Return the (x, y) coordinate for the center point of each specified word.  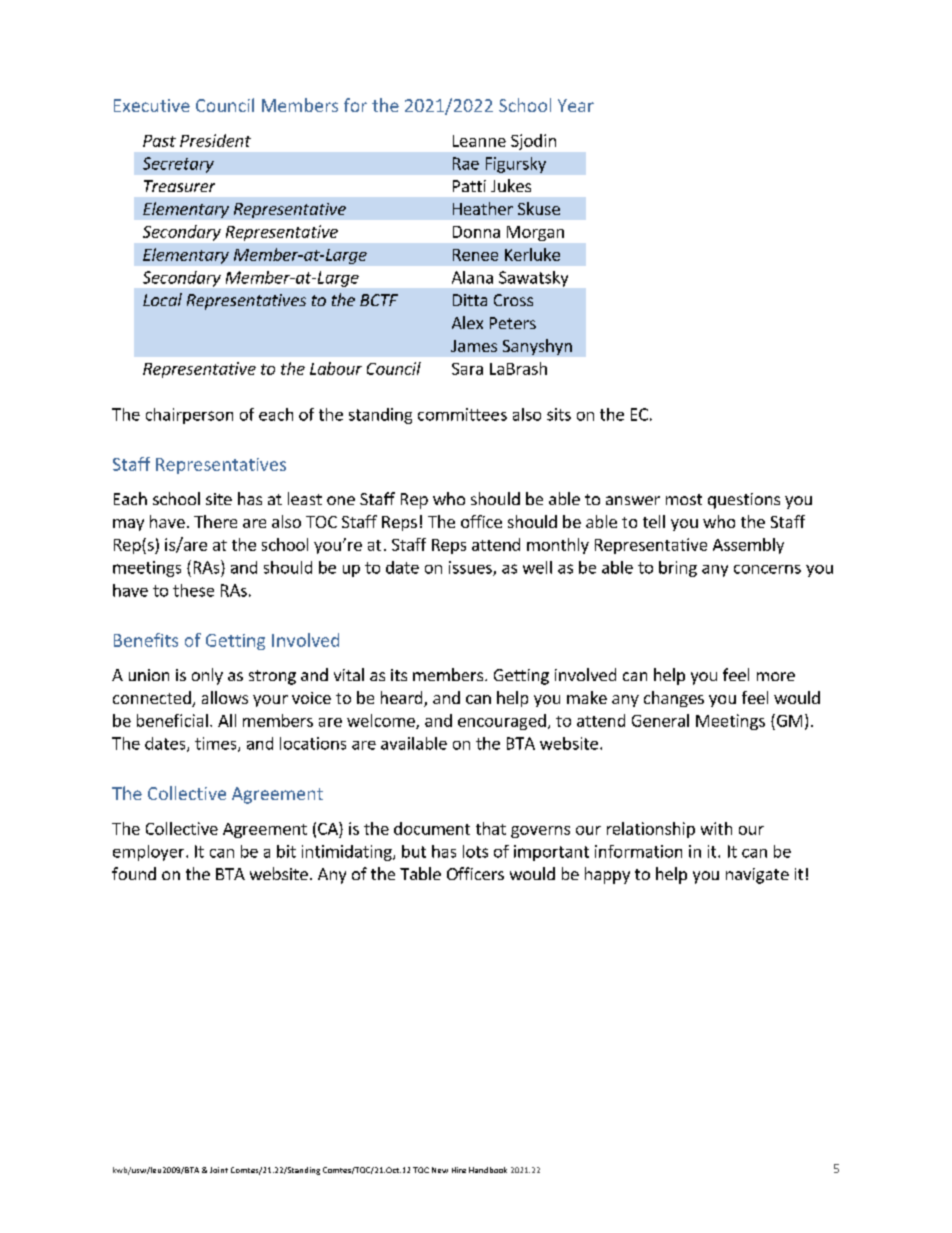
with (716, 828)
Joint (219, 1170)
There (215, 521)
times (217, 744)
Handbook (488, 1170)
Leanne (479, 141)
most (684, 499)
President (215, 140)
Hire (459, 1170)
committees (462, 414)
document (432, 828)
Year (576, 105)
